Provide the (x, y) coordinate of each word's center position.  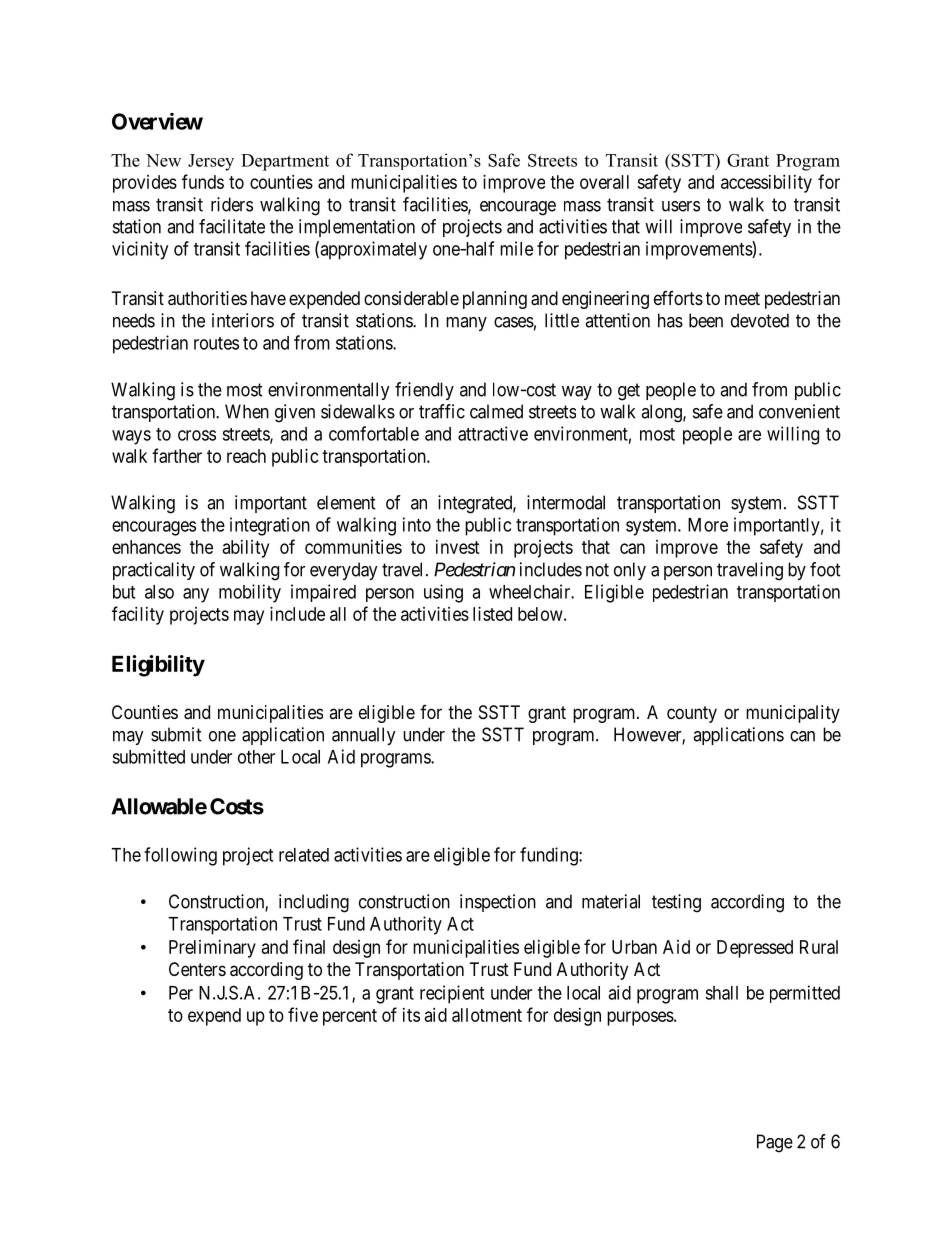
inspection (498, 903)
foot (825, 569)
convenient (799, 411)
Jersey (211, 162)
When (247, 411)
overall (604, 182)
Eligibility (158, 666)
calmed (496, 411)
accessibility (766, 184)
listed (492, 614)
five (303, 1014)
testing (676, 903)
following (180, 856)
